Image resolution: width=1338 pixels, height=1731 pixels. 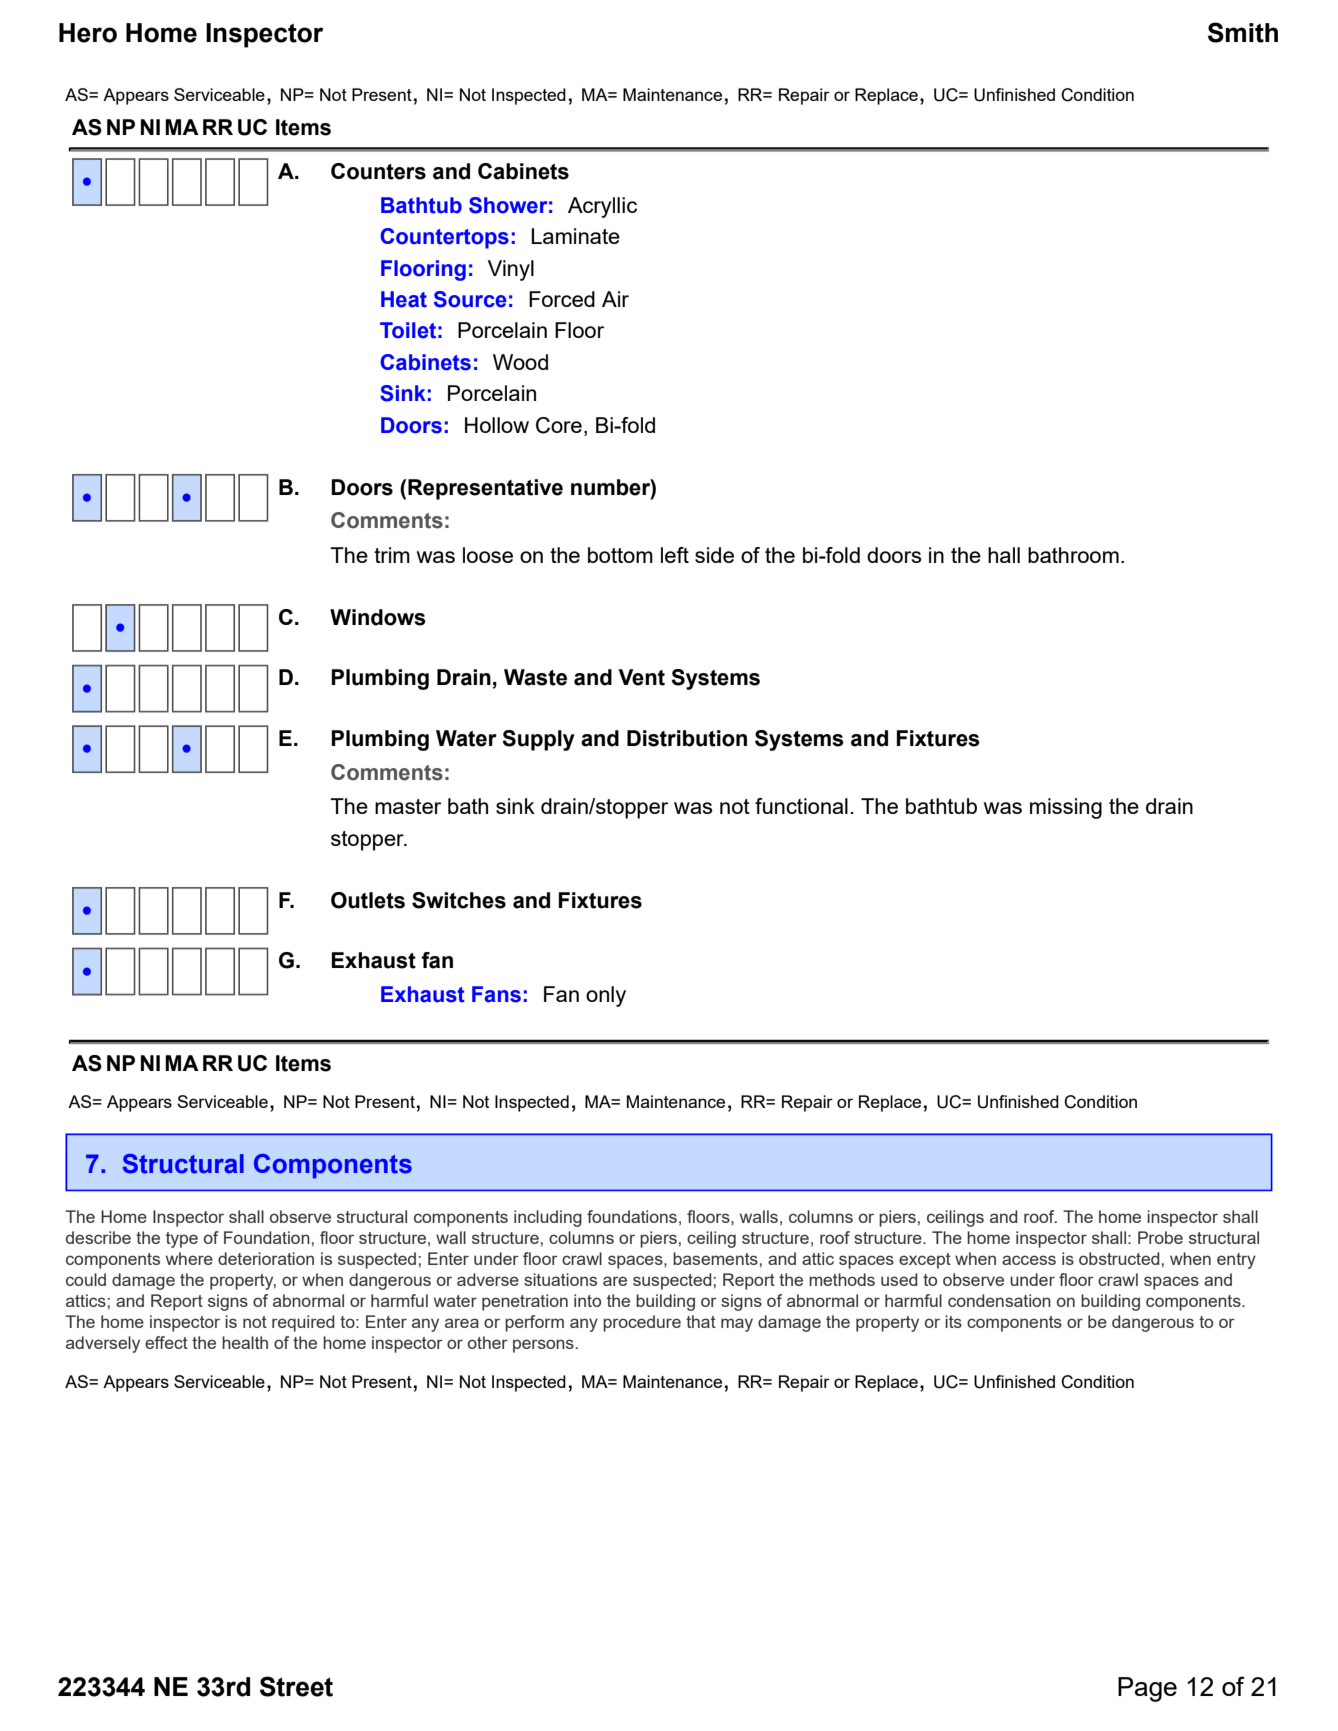 What do you see at coordinates (715, 1258) in the image?
I see `basements` at bounding box center [715, 1258].
